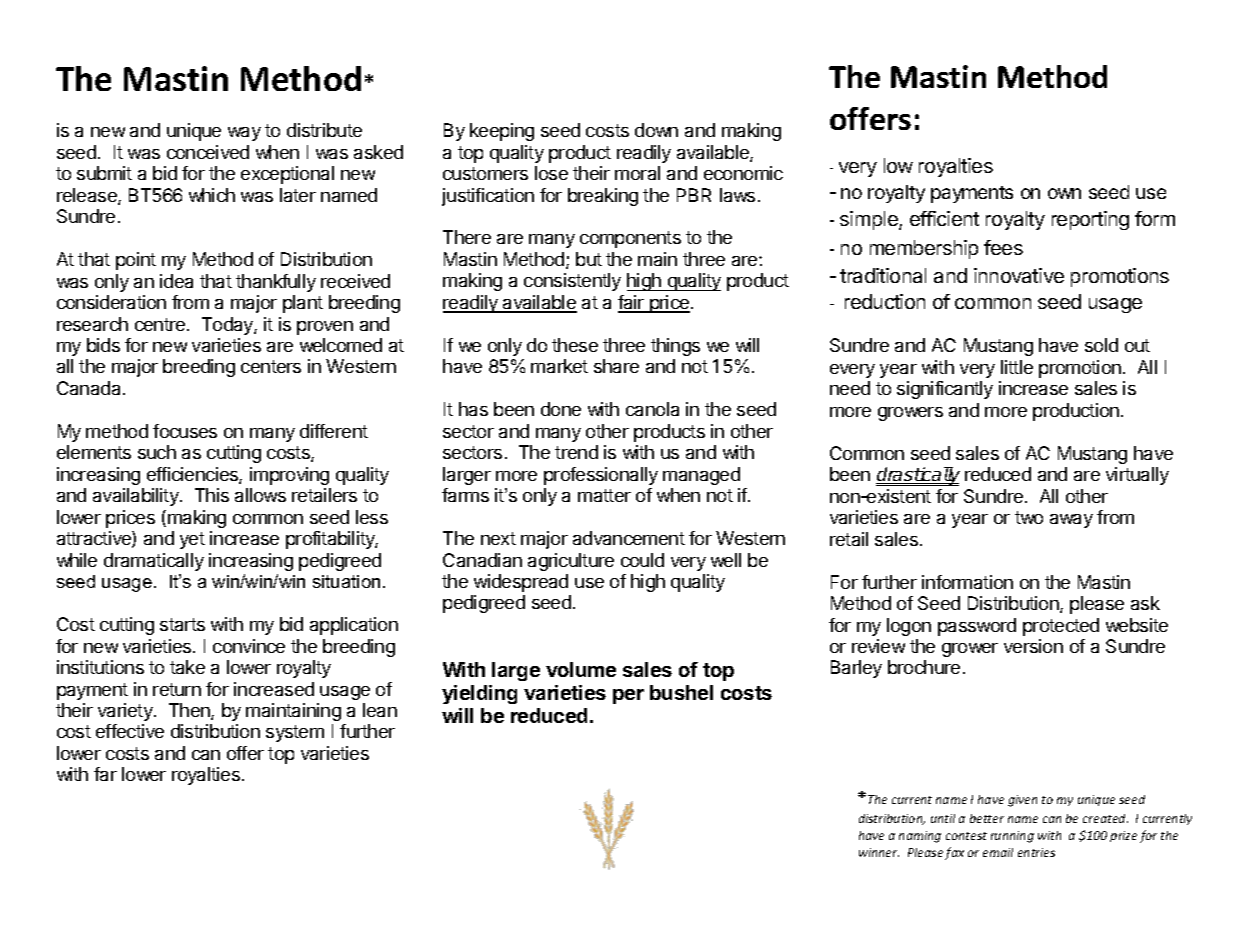 Image resolution: width=1233 pixels, height=952 pixels. I want to click on running, so click(1012, 837).
